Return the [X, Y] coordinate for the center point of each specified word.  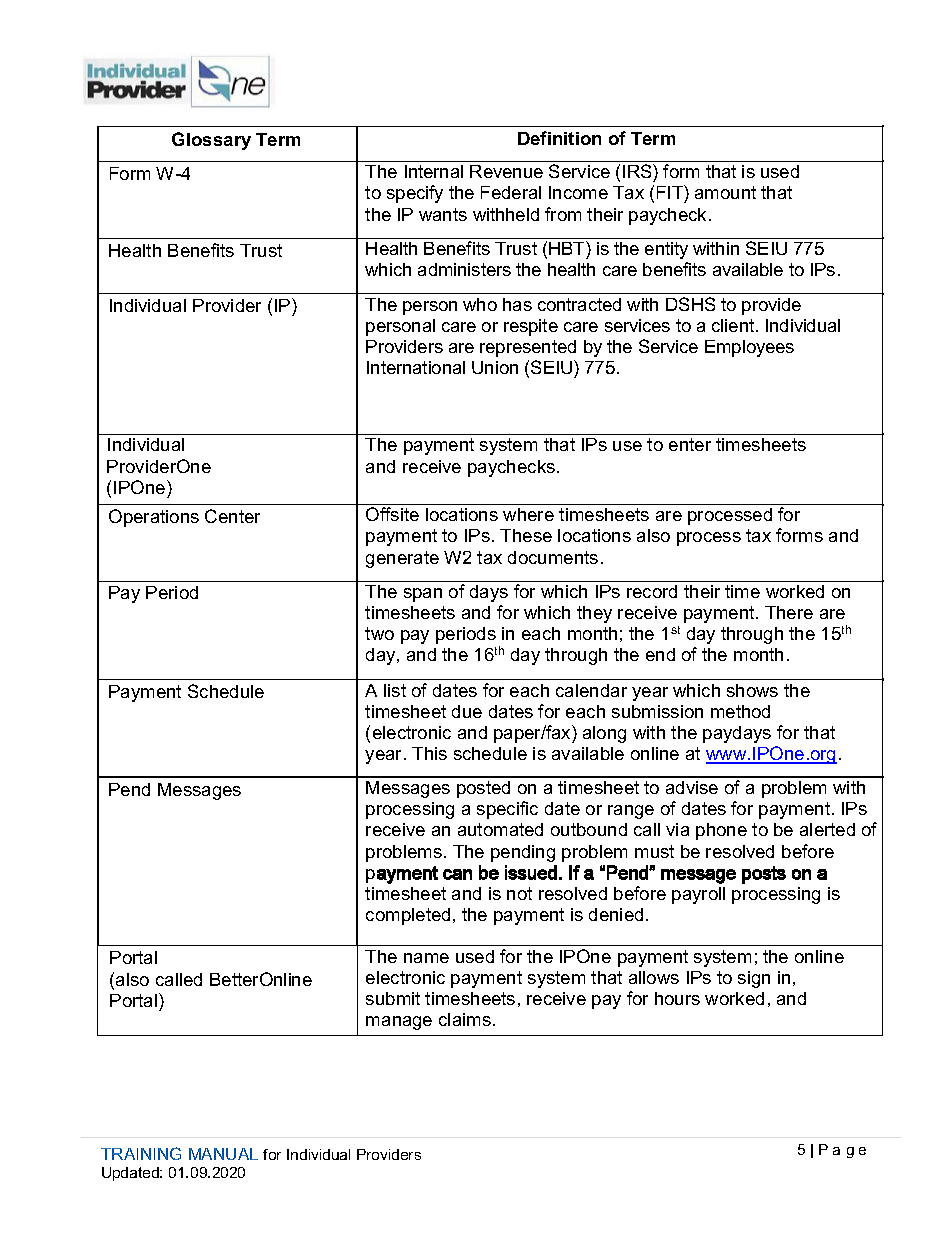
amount [725, 192]
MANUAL [223, 1154]
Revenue [506, 171]
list [395, 690]
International [416, 367]
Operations [154, 518]
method [740, 711]
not [519, 893]
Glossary [211, 141]
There [789, 612]
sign [754, 979]
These [526, 535]
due [467, 711]
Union [495, 367]
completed [408, 916]
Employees [749, 348]
